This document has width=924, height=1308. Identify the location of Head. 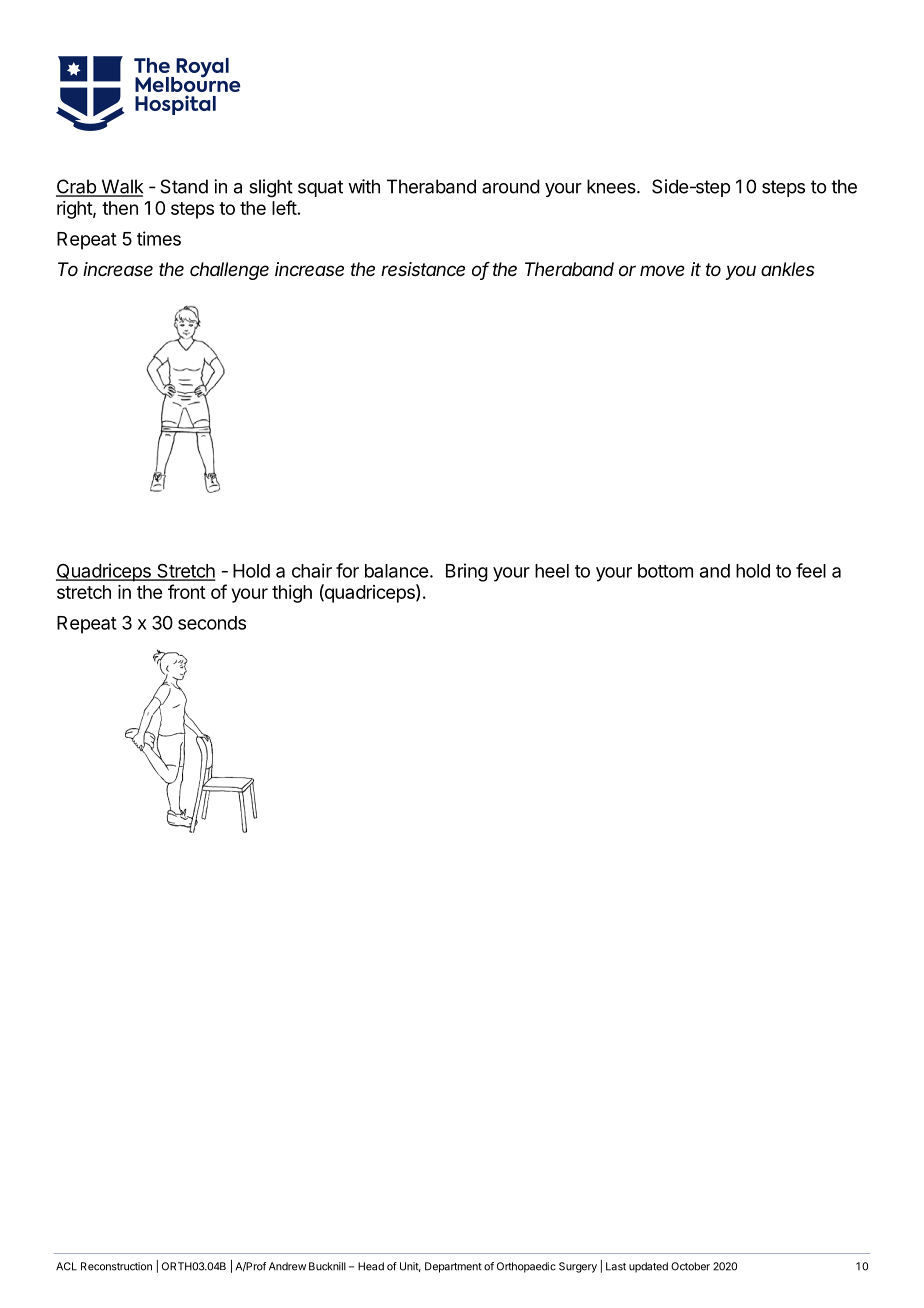
(371, 1266).
